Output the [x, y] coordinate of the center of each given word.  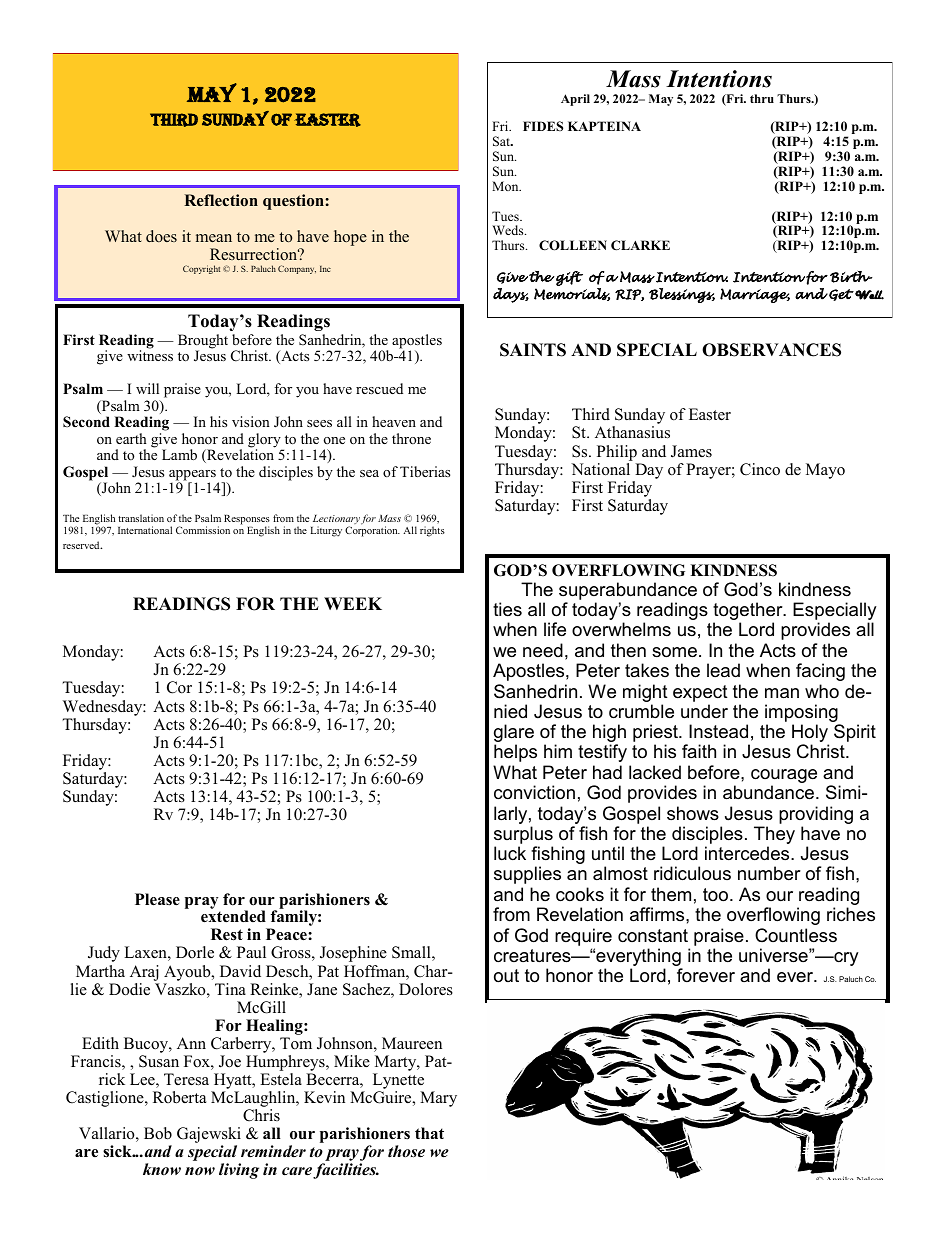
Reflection [221, 200]
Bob [158, 1133]
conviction [534, 792]
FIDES [543, 126]
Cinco [760, 469]
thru [762, 98]
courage [784, 777]
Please [157, 899]
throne [411, 438]
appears [192, 476]
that [429, 1133]
